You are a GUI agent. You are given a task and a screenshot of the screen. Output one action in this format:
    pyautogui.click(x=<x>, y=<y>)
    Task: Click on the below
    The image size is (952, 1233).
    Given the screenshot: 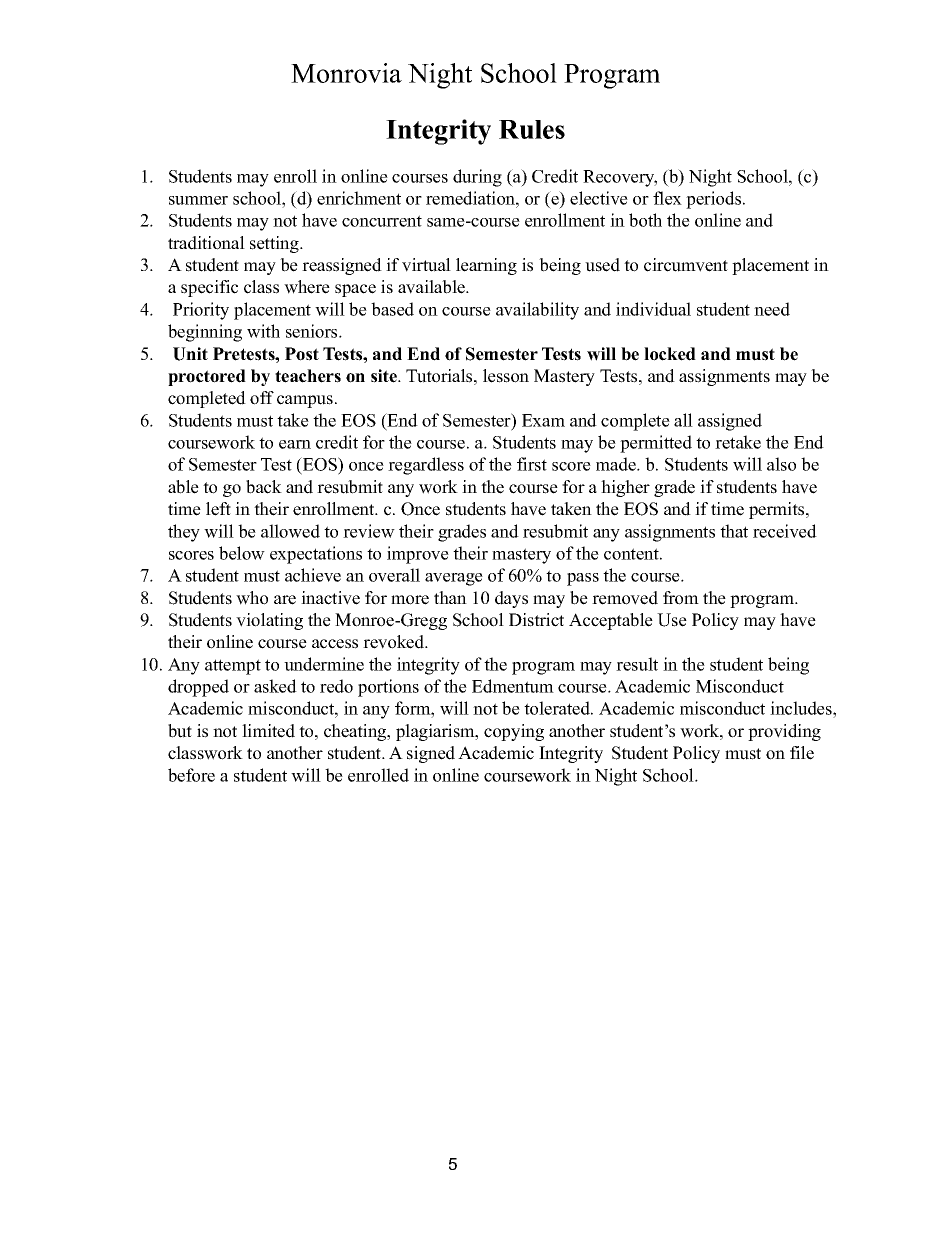 What is the action you would take?
    pyautogui.click(x=242, y=553)
